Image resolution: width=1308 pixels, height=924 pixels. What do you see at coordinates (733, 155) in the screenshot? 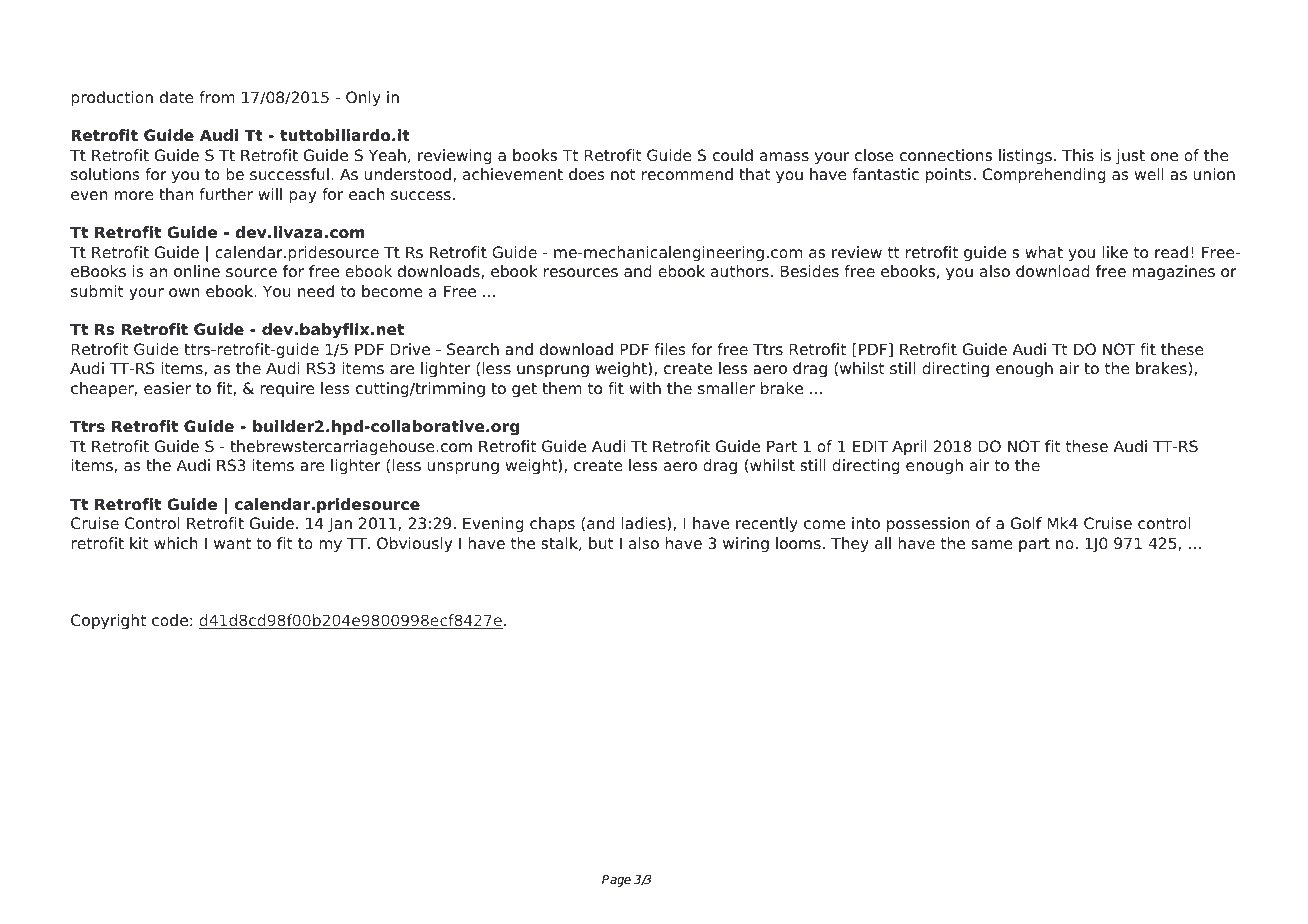
I see `could` at bounding box center [733, 155].
